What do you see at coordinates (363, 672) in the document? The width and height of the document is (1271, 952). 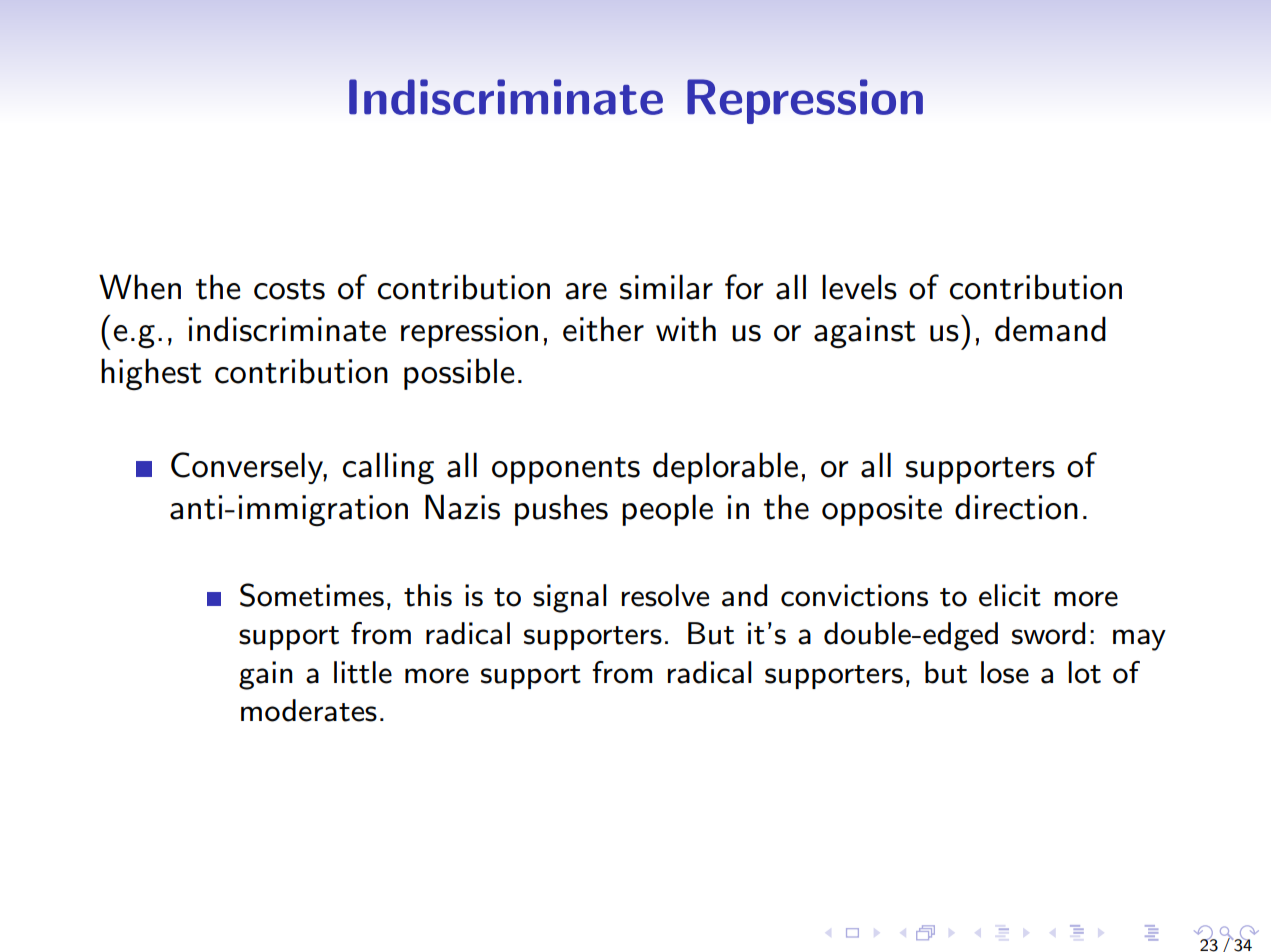 I see `little` at bounding box center [363, 672].
